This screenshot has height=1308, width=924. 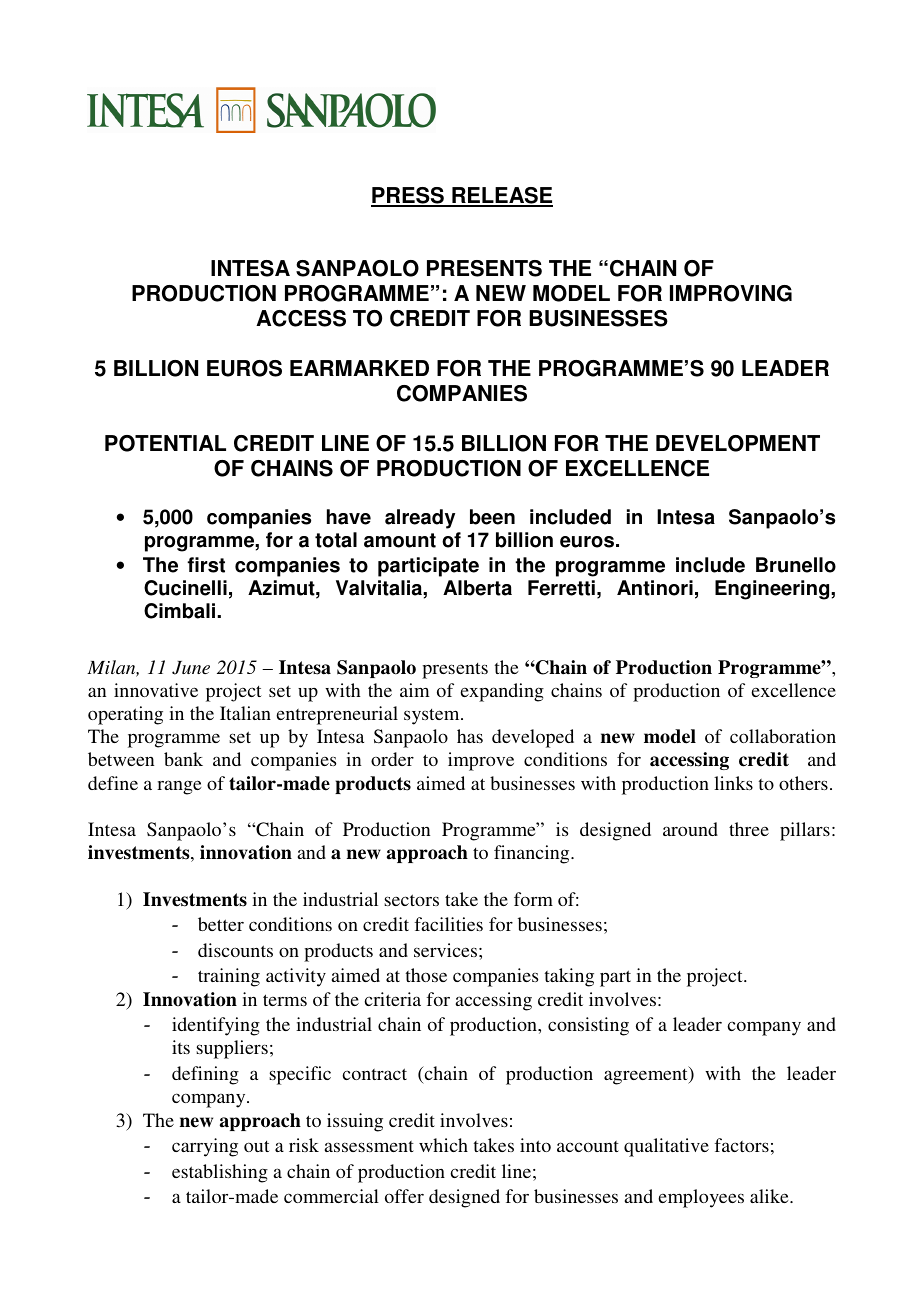 I want to click on factors, so click(x=742, y=1145).
